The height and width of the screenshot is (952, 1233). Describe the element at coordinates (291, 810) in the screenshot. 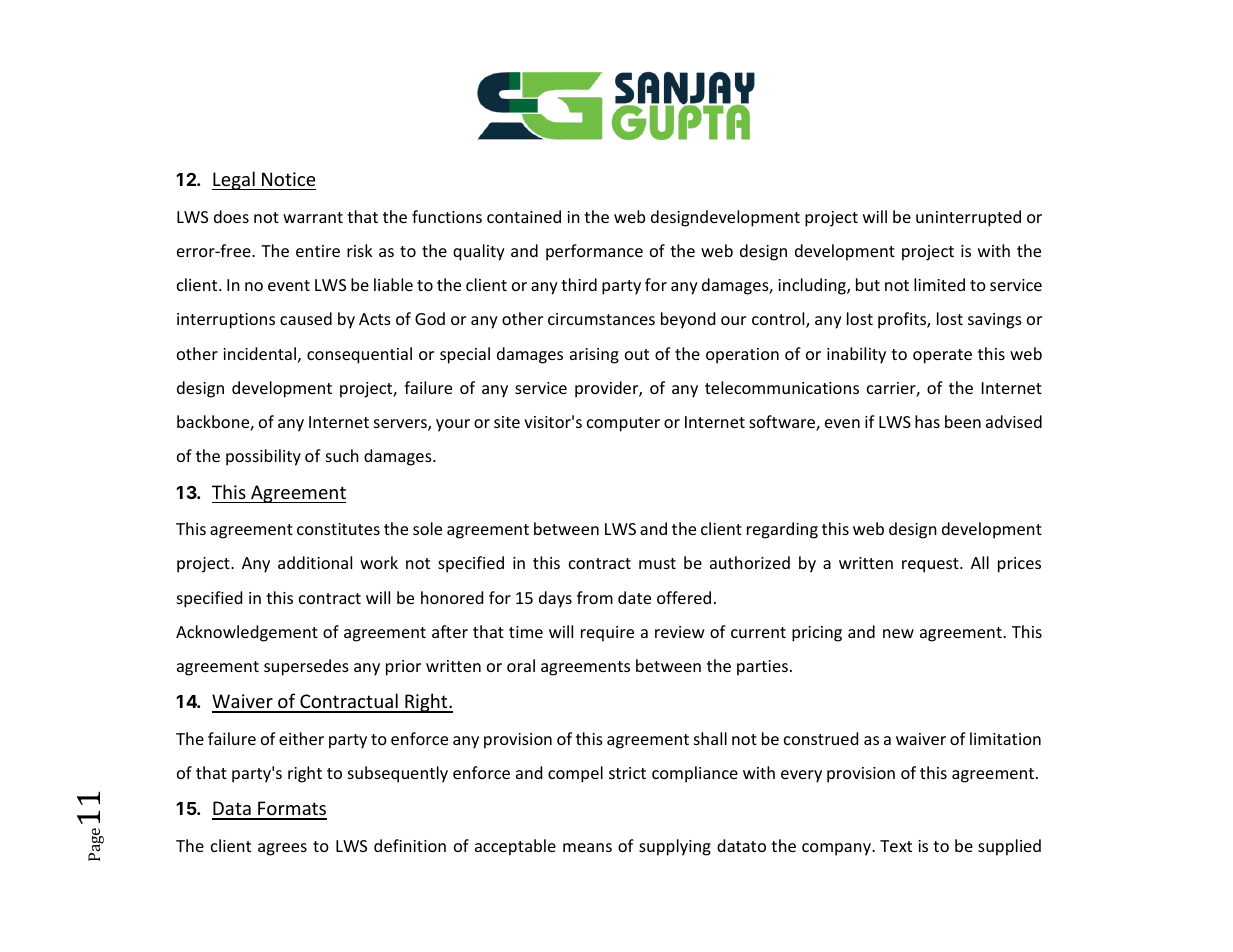

I see `Formats` at that location.
